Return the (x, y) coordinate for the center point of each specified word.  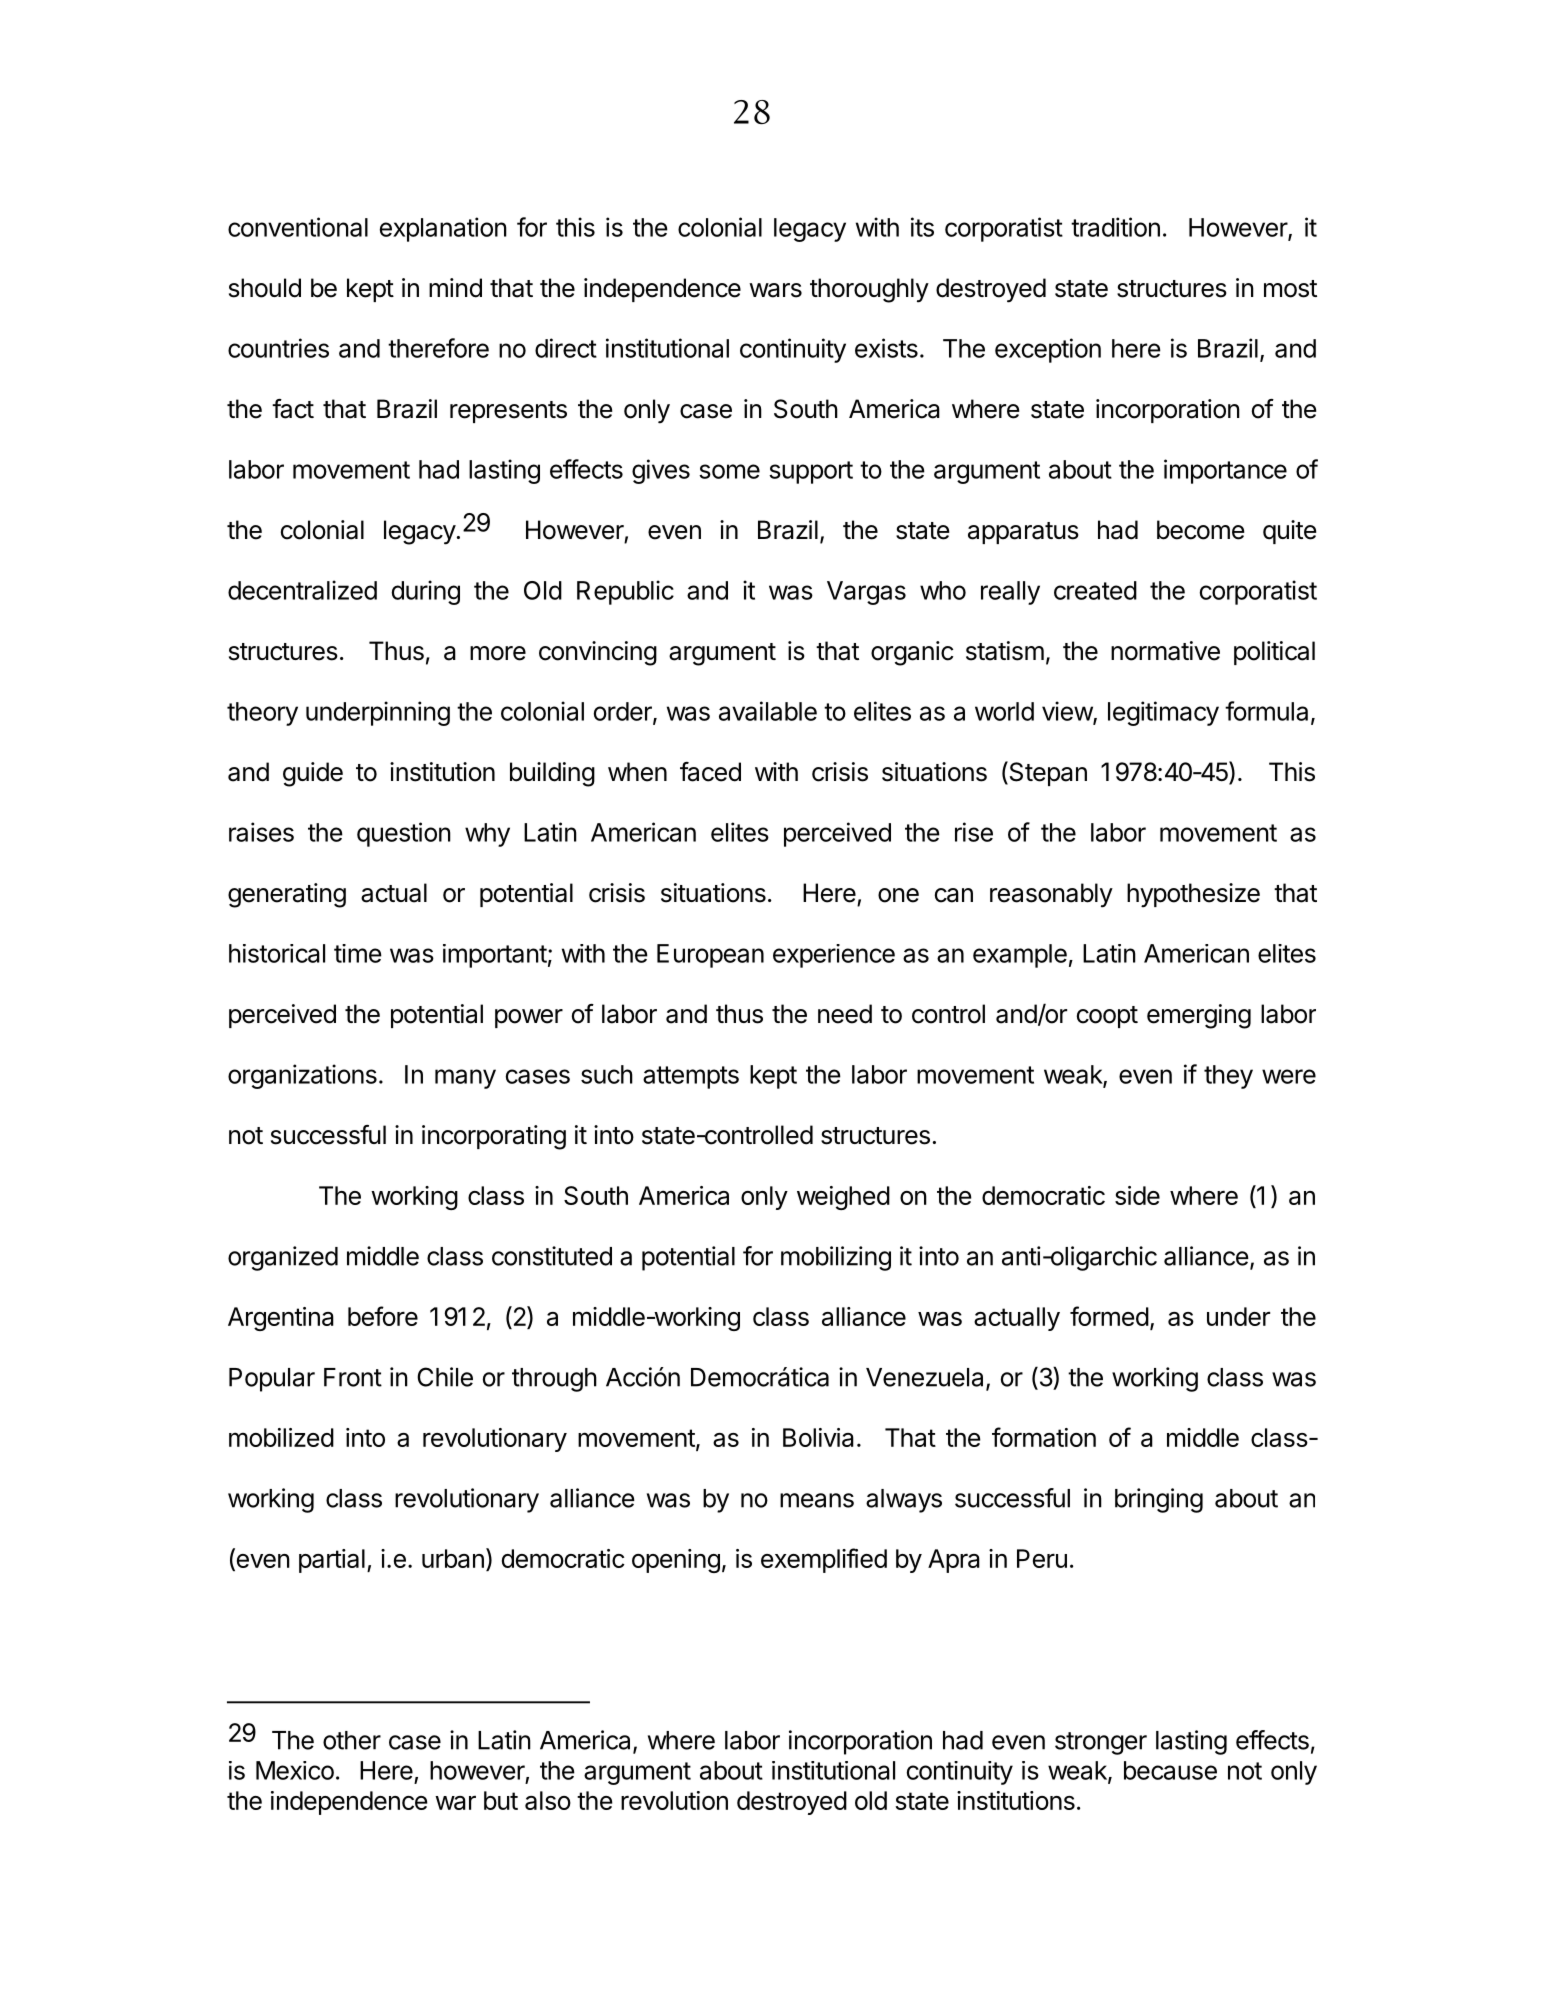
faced (710, 772)
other (352, 1740)
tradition (1115, 227)
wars (775, 290)
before (383, 1316)
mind (455, 288)
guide (313, 774)
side (1137, 1195)
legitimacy (1163, 713)
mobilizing (836, 1258)
